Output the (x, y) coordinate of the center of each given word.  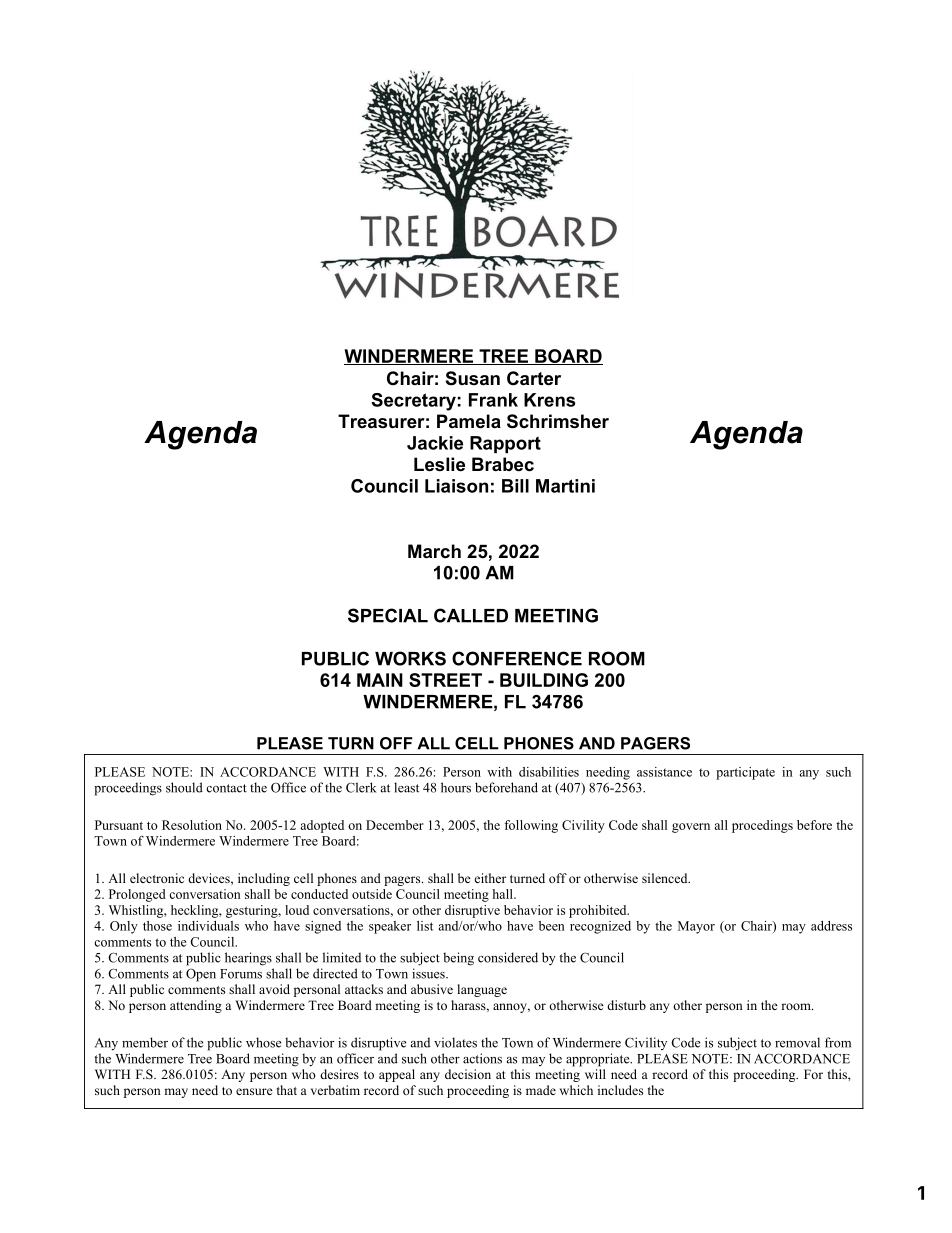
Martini (565, 486)
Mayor (696, 927)
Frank (493, 400)
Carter (534, 378)
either (490, 878)
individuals (208, 926)
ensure (254, 1091)
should (184, 787)
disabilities (549, 772)
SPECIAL (388, 615)
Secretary (413, 402)
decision (468, 1074)
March (434, 551)
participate (745, 773)
